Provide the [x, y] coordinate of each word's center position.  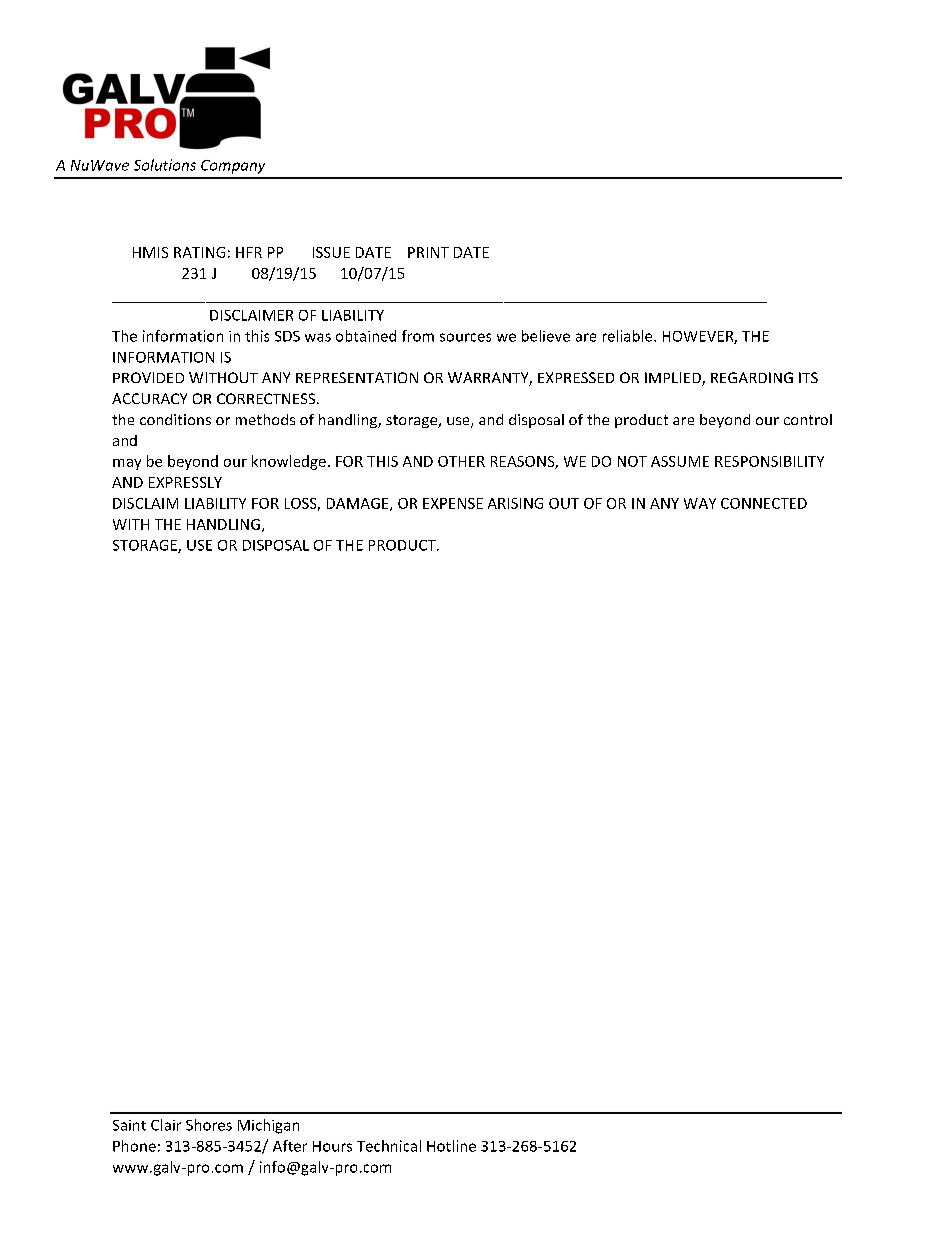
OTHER [461, 461]
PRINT [428, 252]
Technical [389, 1146]
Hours [332, 1146]
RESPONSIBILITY [769, 461]
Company [233, 167]
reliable [629, 336]
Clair [166, 1125]
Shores [209, 1125]
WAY [700, 503]
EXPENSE [453, 503]
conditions [175, 419]
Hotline [451, 1146]
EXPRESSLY [185, 482]
